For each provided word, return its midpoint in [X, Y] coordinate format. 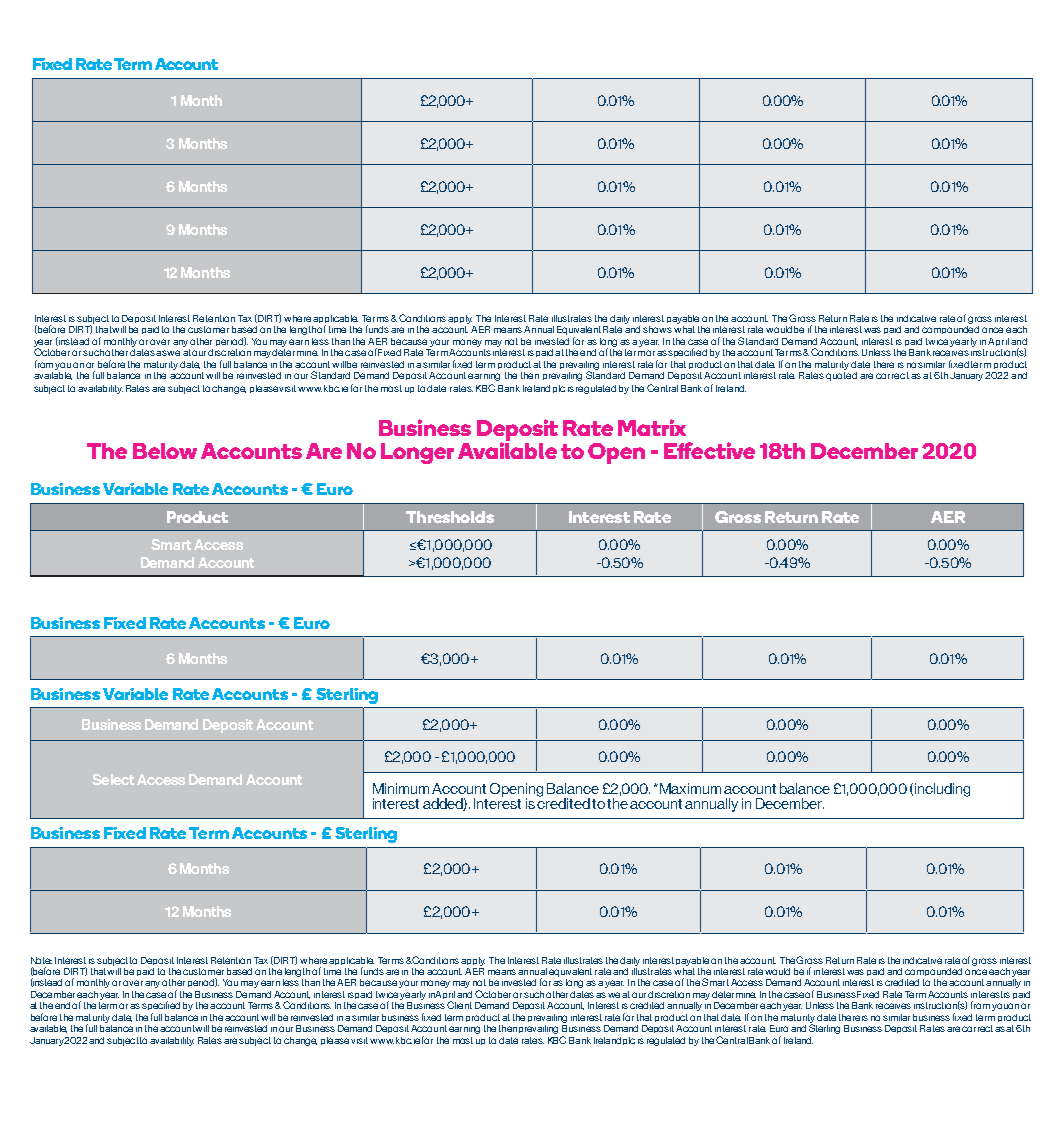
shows [657, 329]
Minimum [401, 788]
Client [459, 1005]
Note [41, 960]
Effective [709, 450]
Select [113, 779]
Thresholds [450, 517]
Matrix [652, 427]
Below [165, 451]
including [942, 790]
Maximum [690, 788]
